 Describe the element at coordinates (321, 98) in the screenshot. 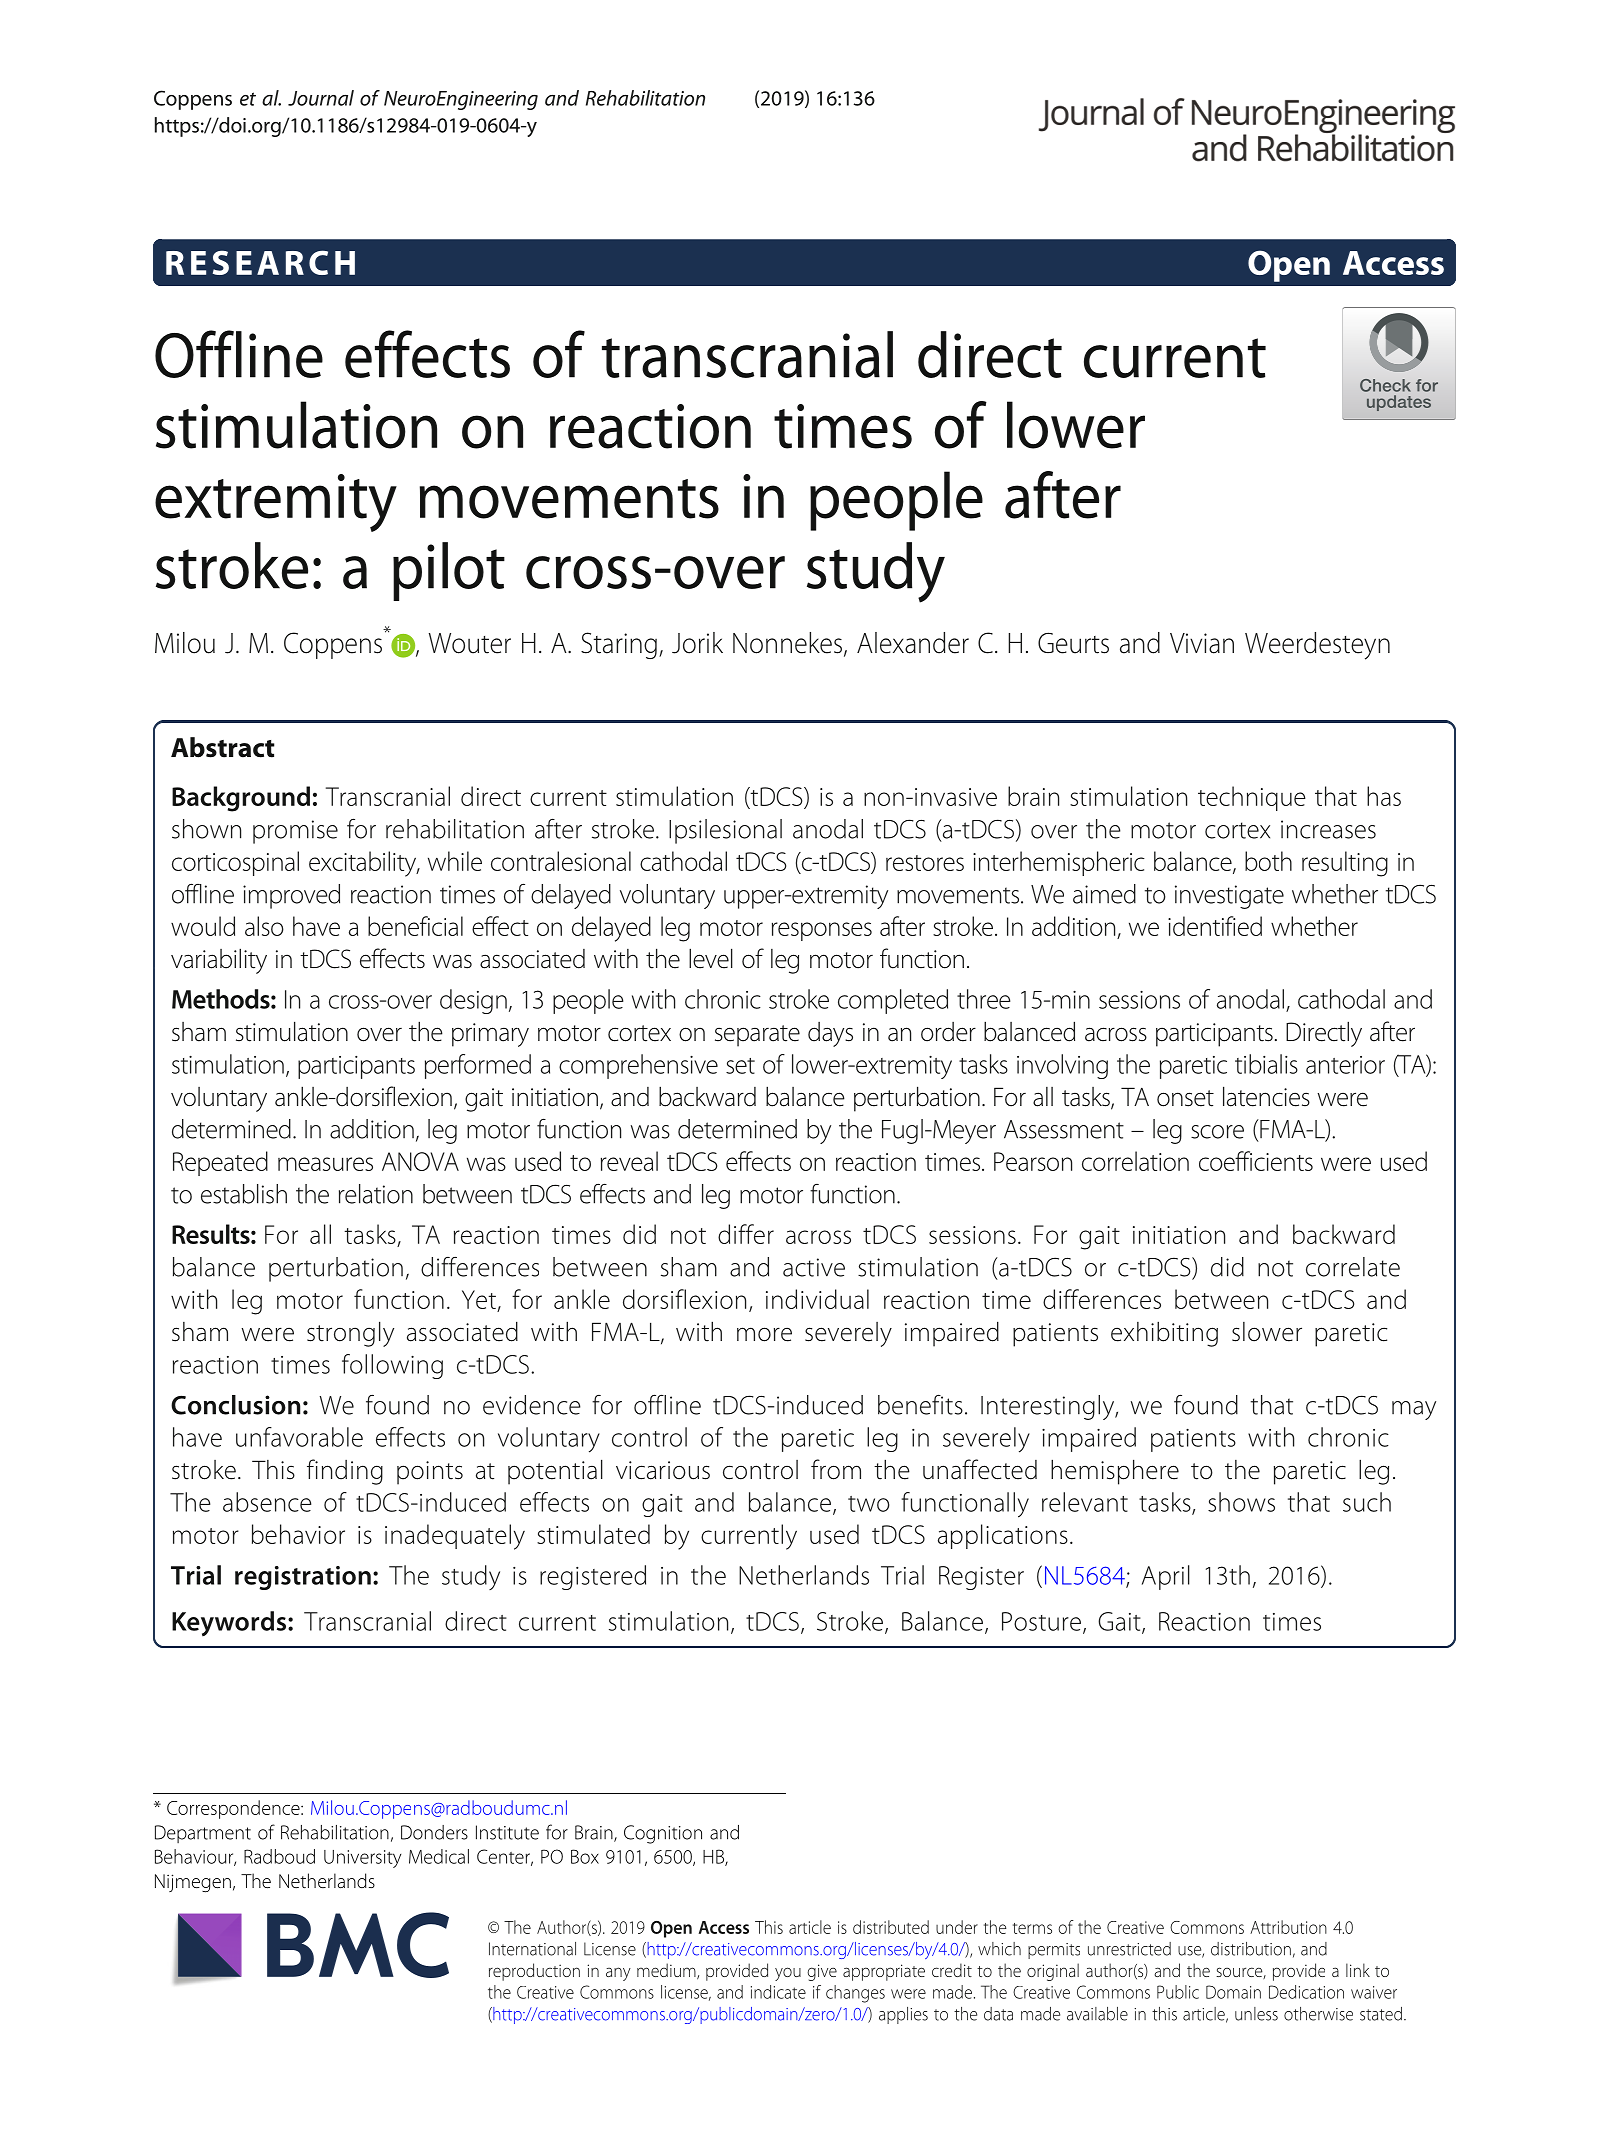

I see `Journal` at that location.
